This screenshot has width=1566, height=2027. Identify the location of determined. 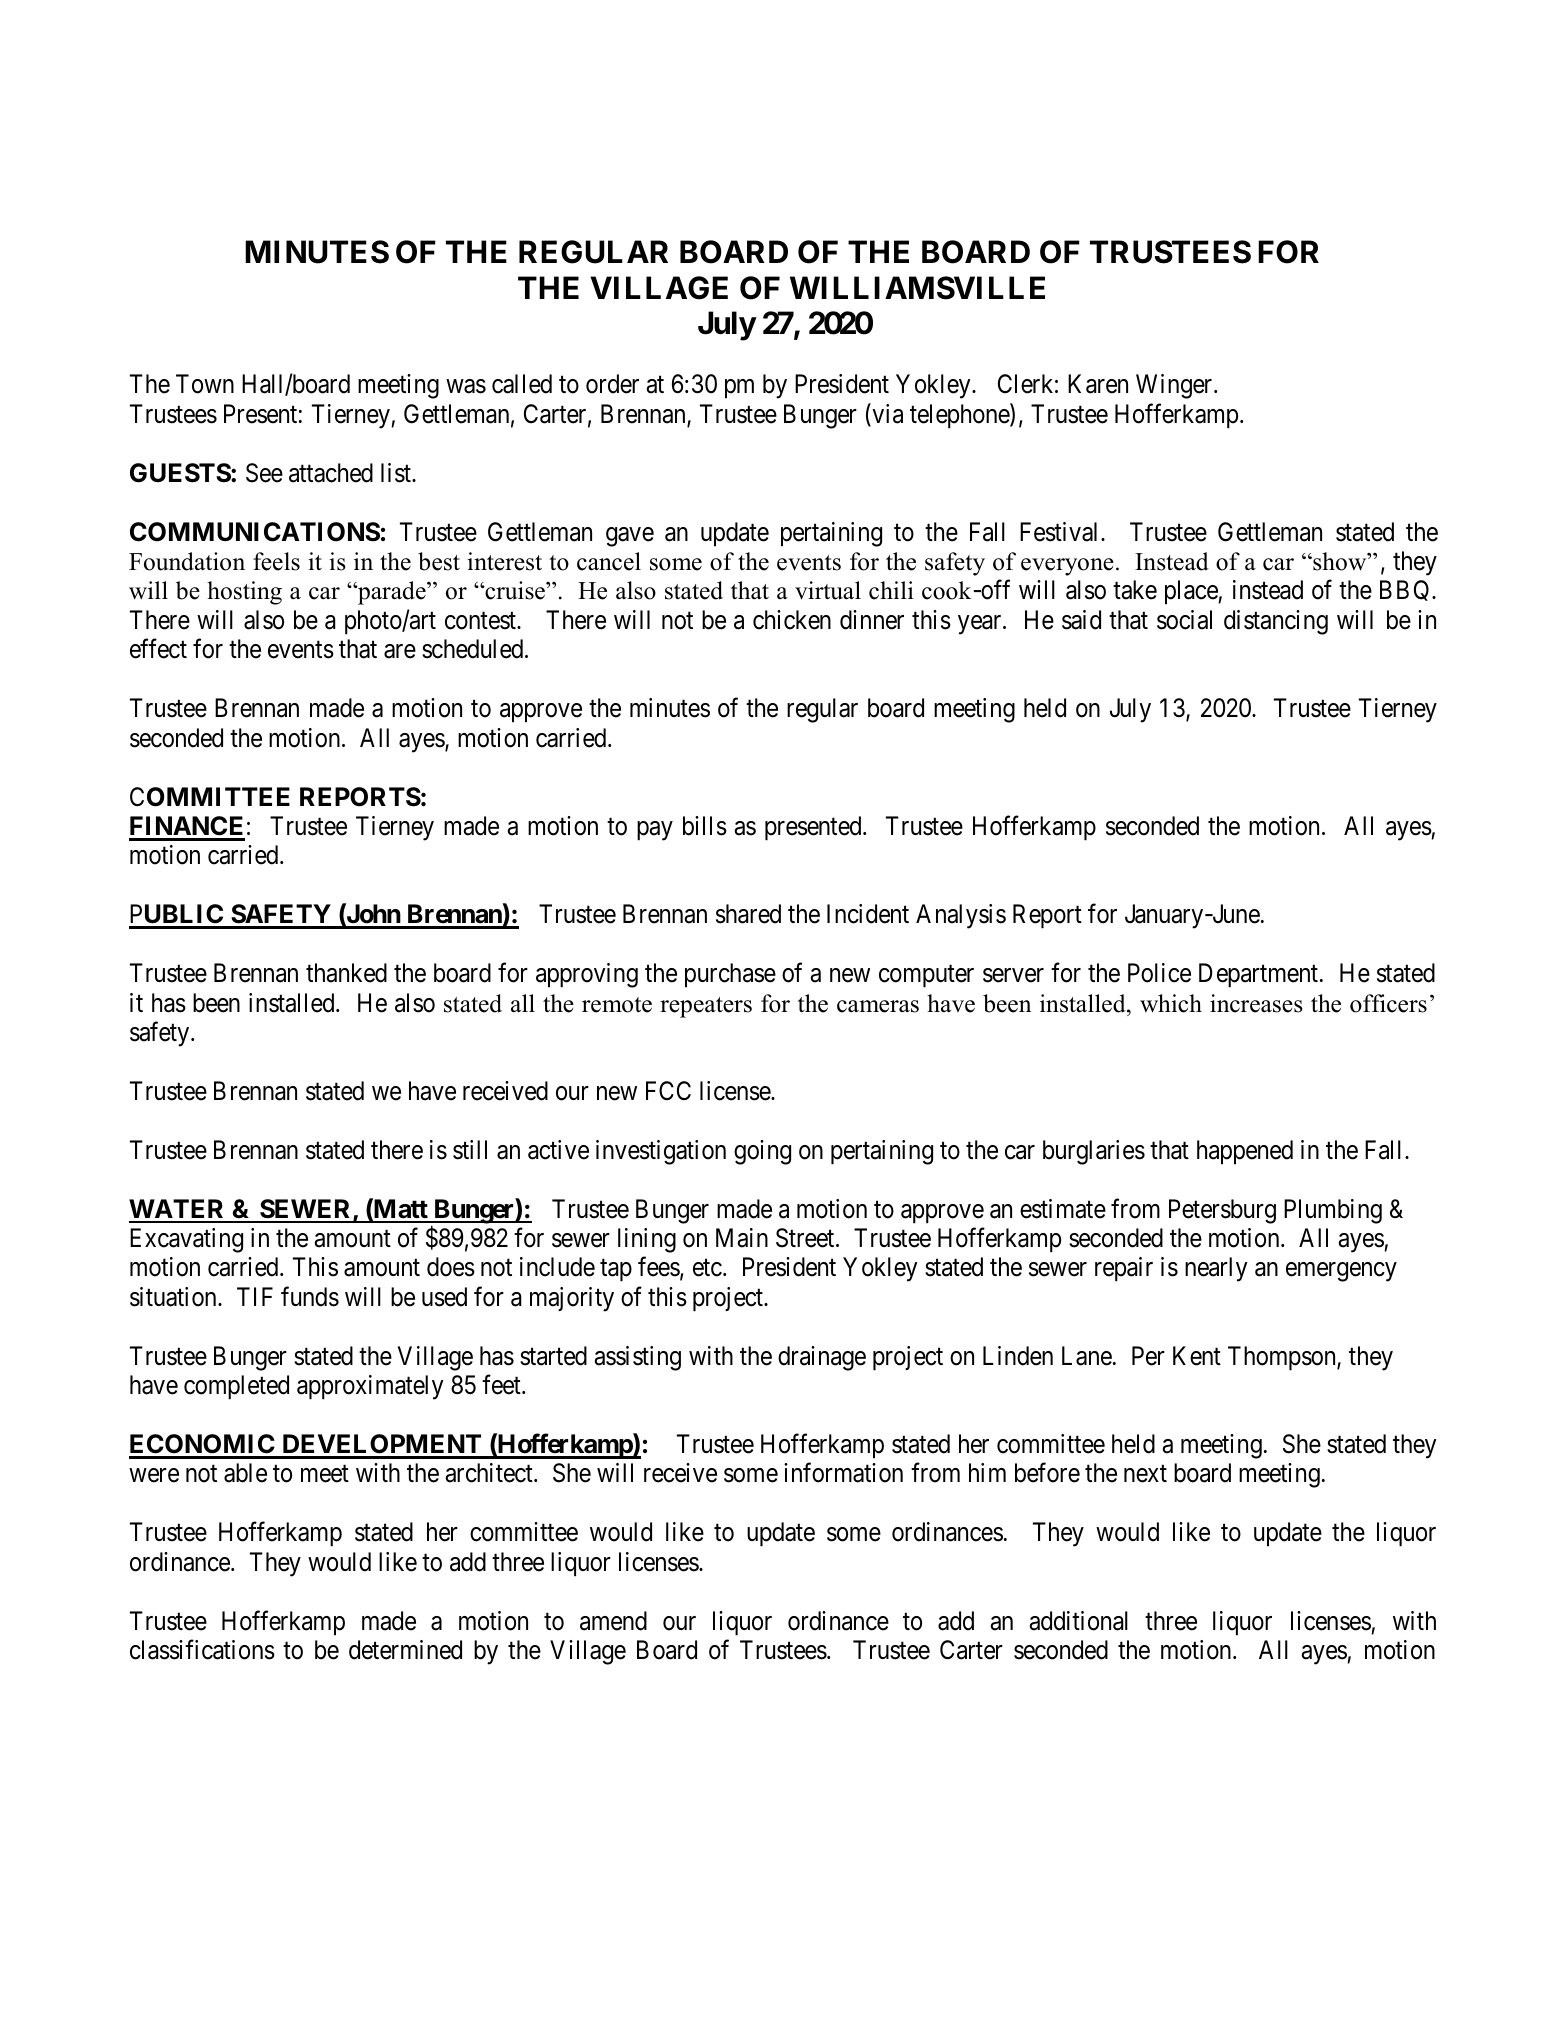
(405, 1650).
